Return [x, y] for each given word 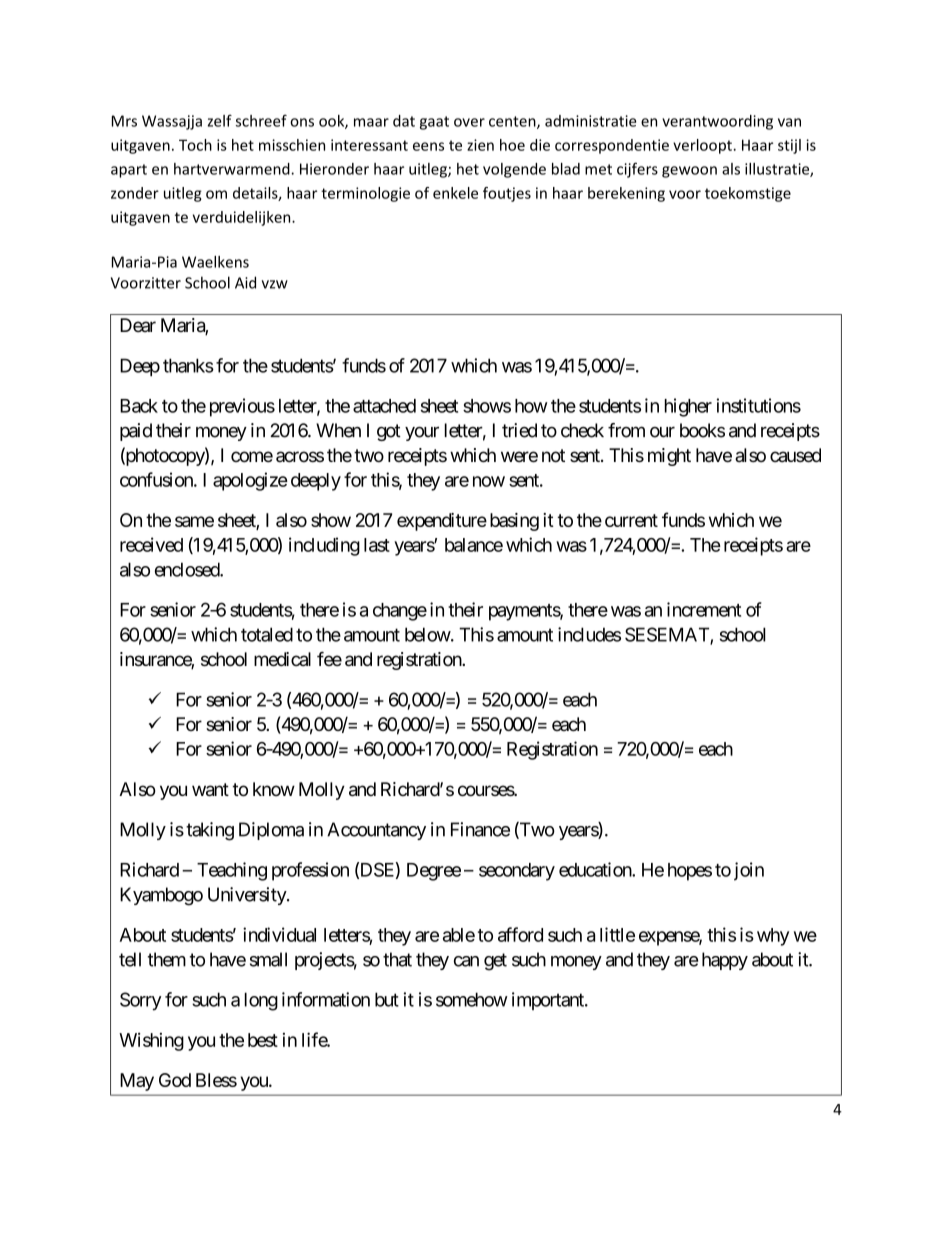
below [428, 634]
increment [704, 609]
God [175, 1080]
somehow [472, 999]
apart [129, 171]
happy [725, 961]
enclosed [188, 569]
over [469, 122]
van [789, 122]
